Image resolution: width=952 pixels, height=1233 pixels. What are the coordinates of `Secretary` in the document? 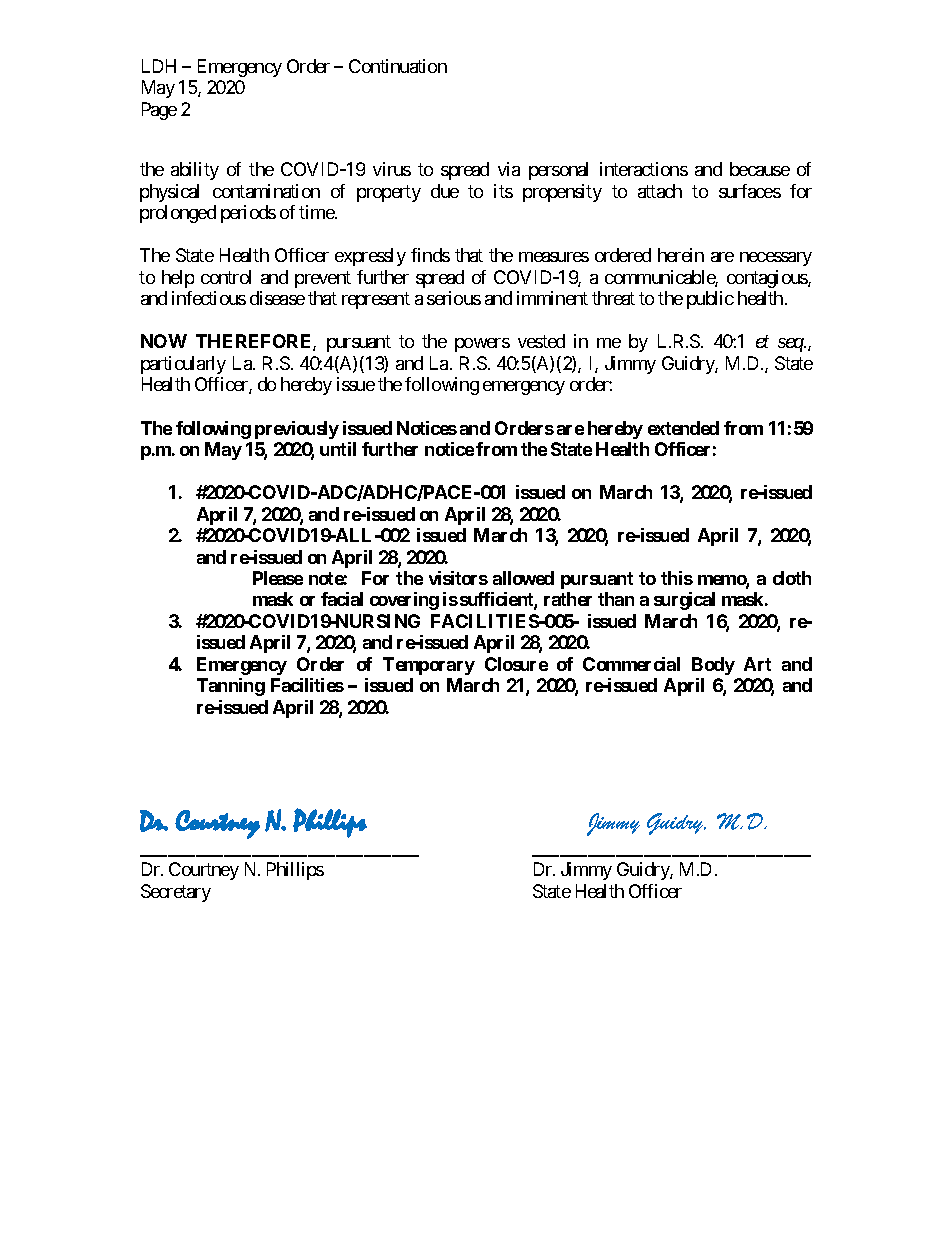 It's located at (176, 893).
